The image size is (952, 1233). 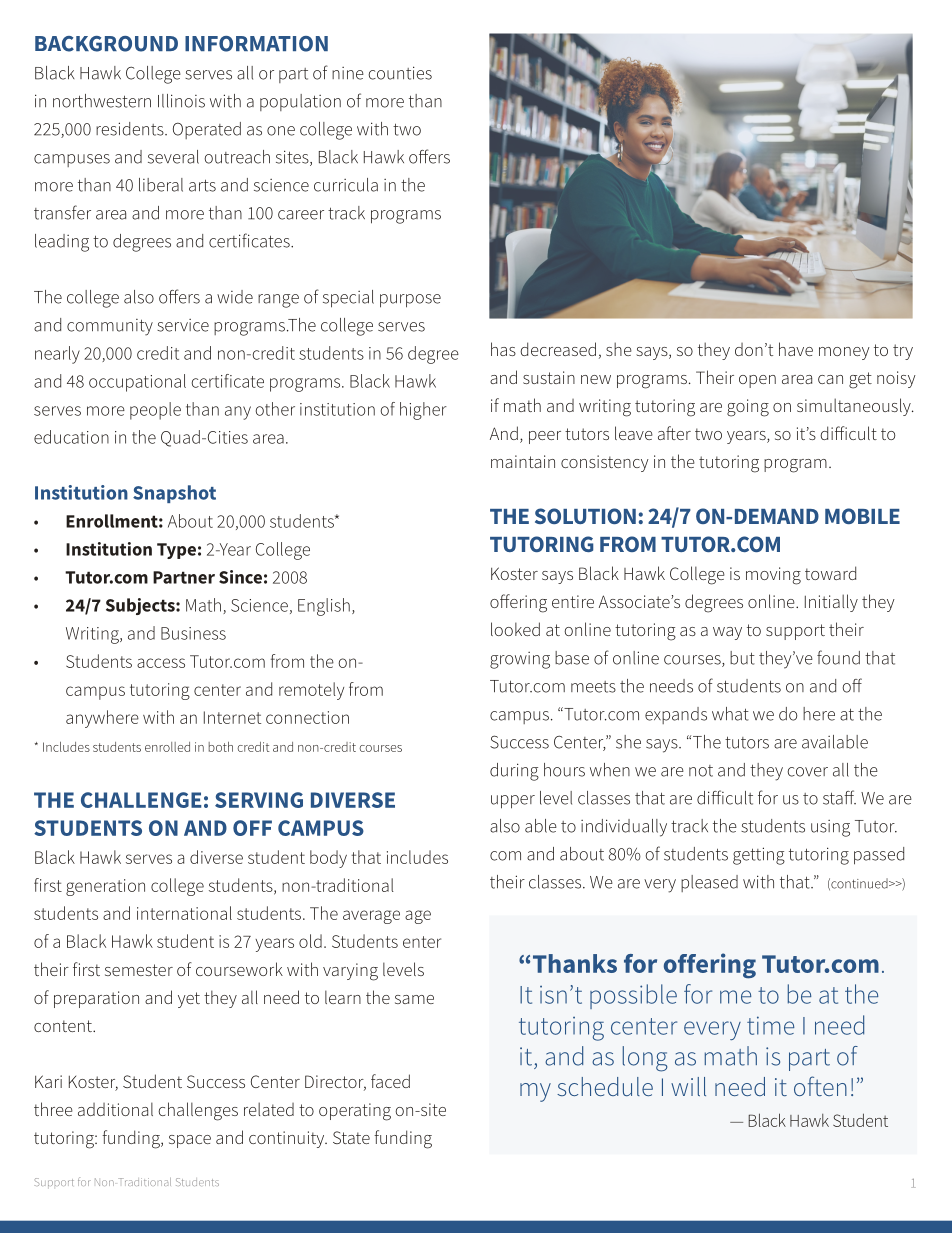 What do you see at coordinates (390, 1081) in the screenshot?
I see `faced` at bounding box center [390, 1081].
